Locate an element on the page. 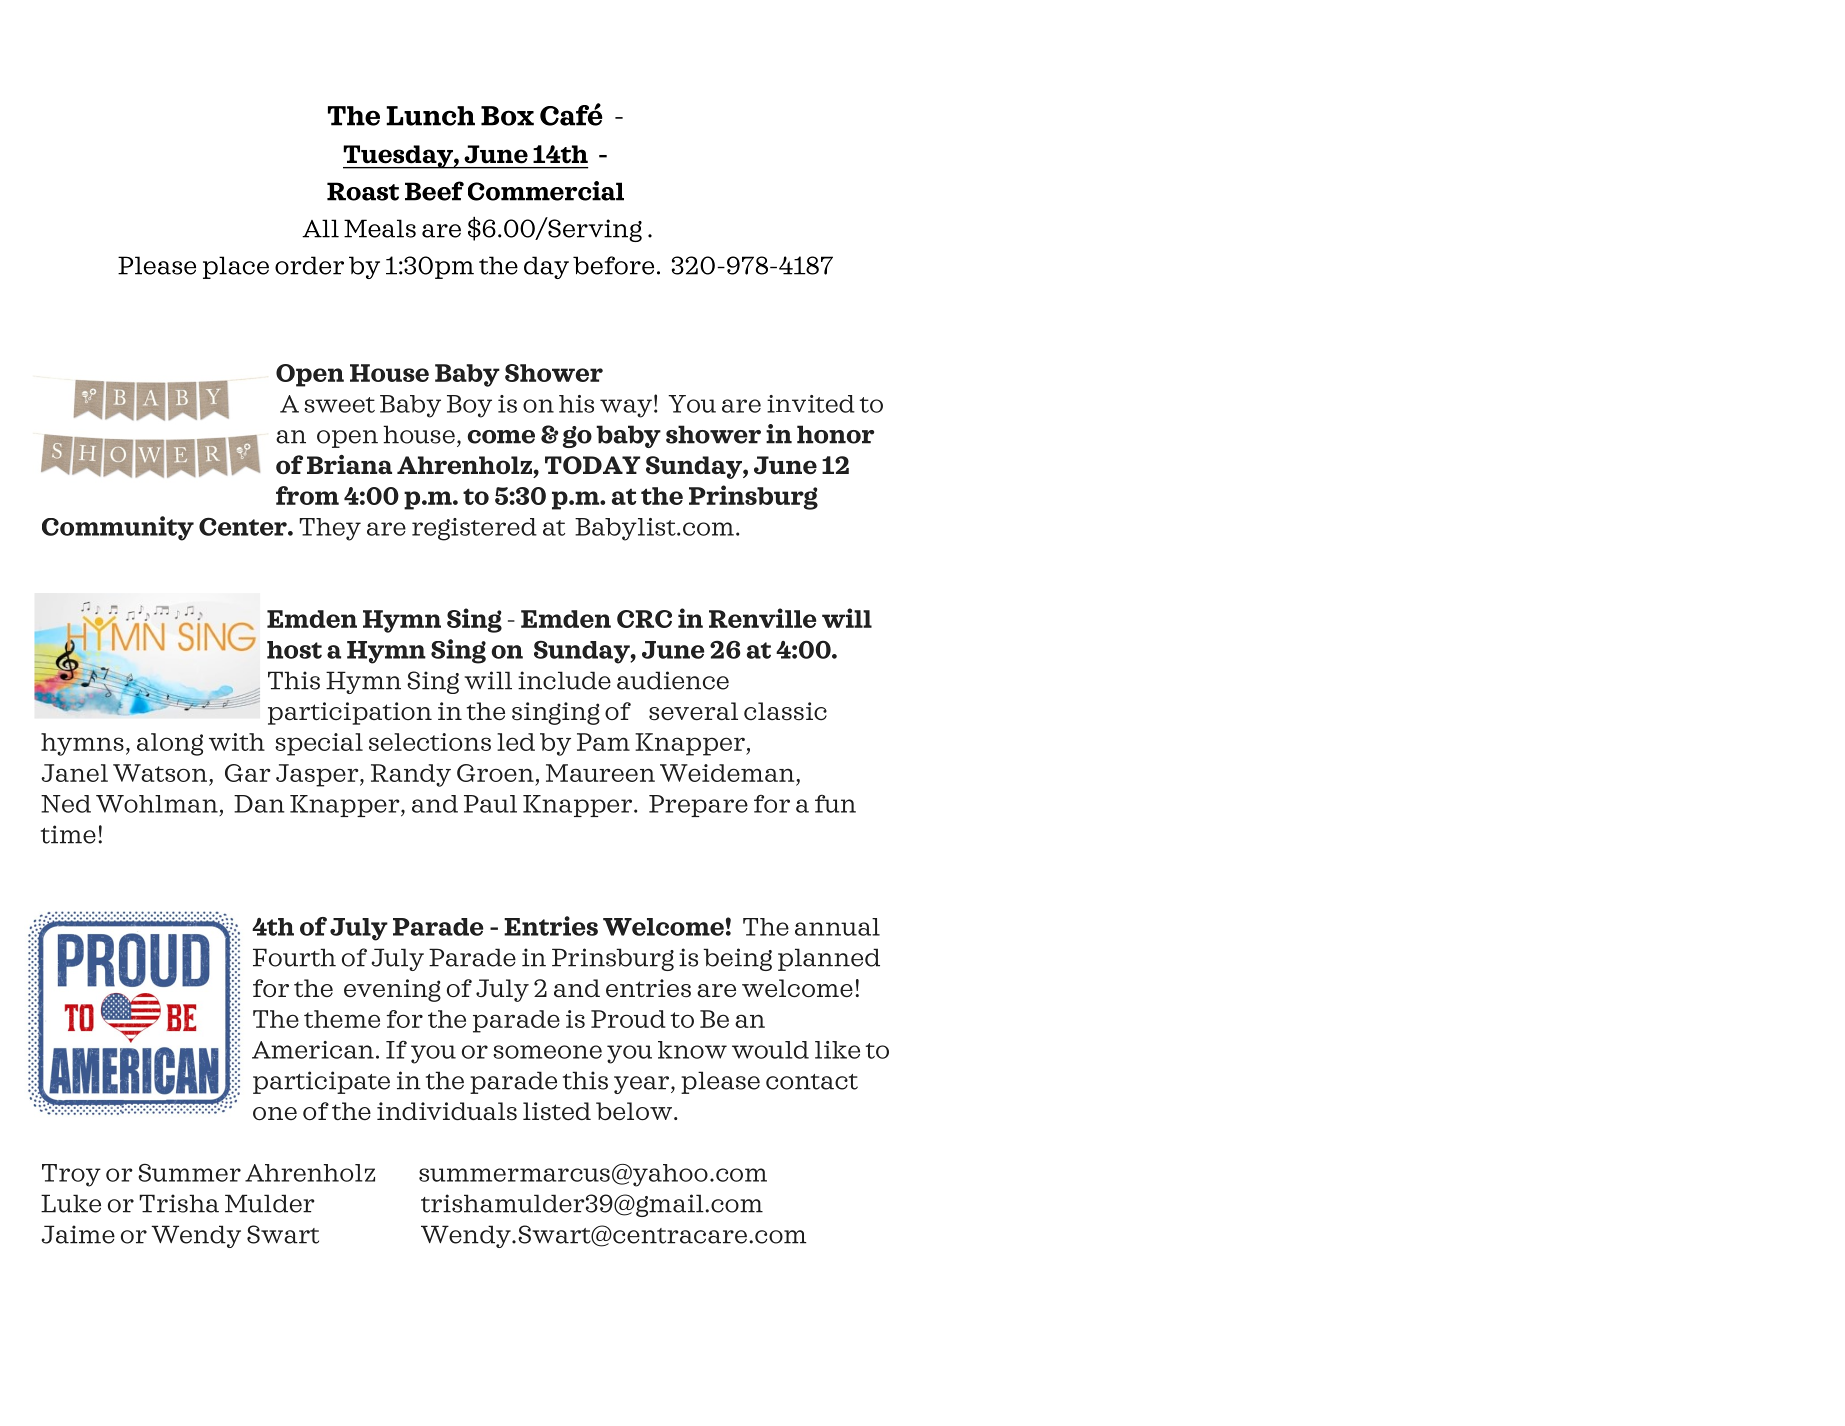 This image has height=1426, width=1845. along is located at coordinates (170, 744).
